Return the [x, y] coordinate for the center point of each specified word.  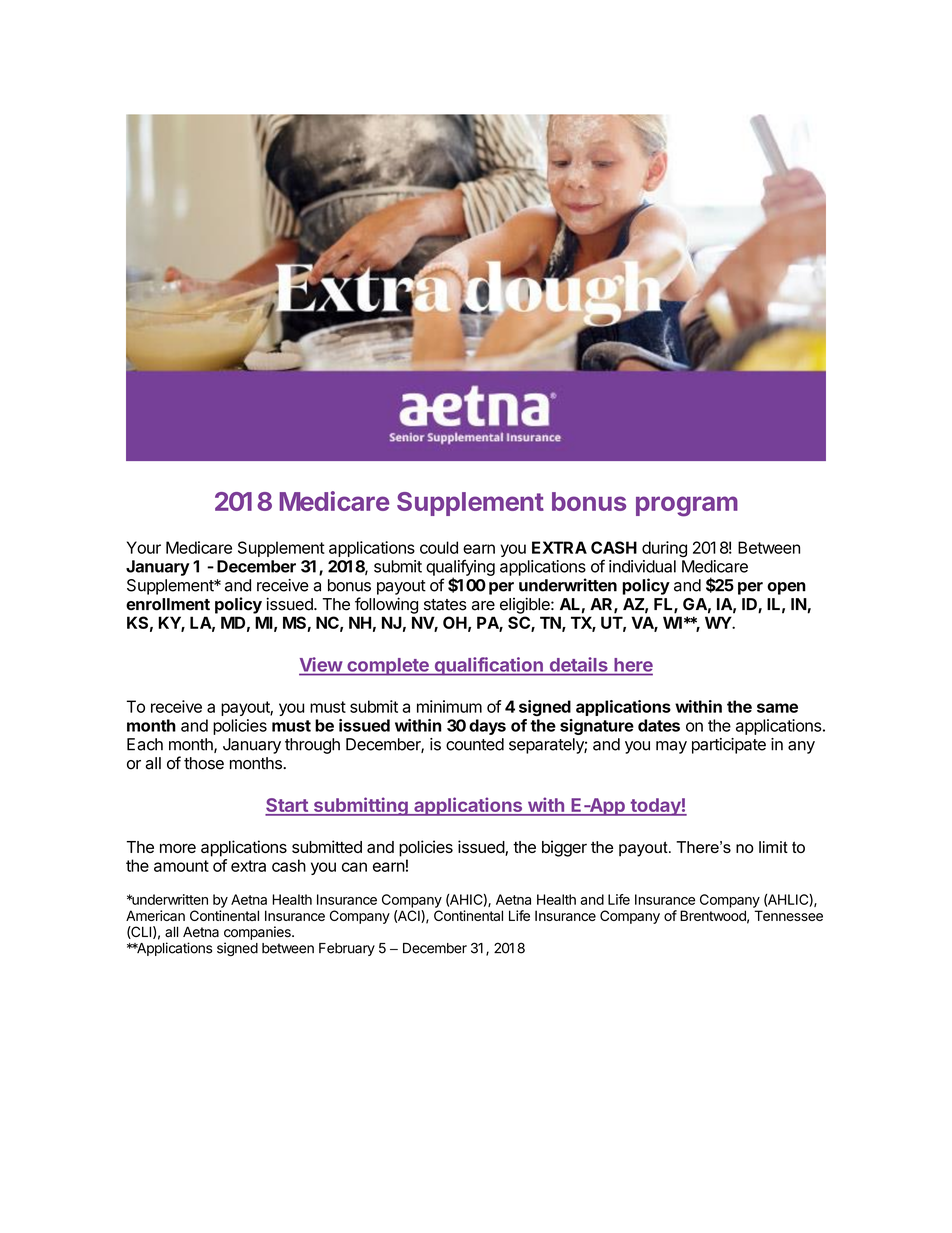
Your [144, 547]
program [687, 506]
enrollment [168, 604]
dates [659, 725]
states [445, 605]
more [178, 848]
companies [258, 933]
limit [773, 847]
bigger [564, 848]
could [439, 547]
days [487, 727]
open [786, 588]
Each [145, 744]
